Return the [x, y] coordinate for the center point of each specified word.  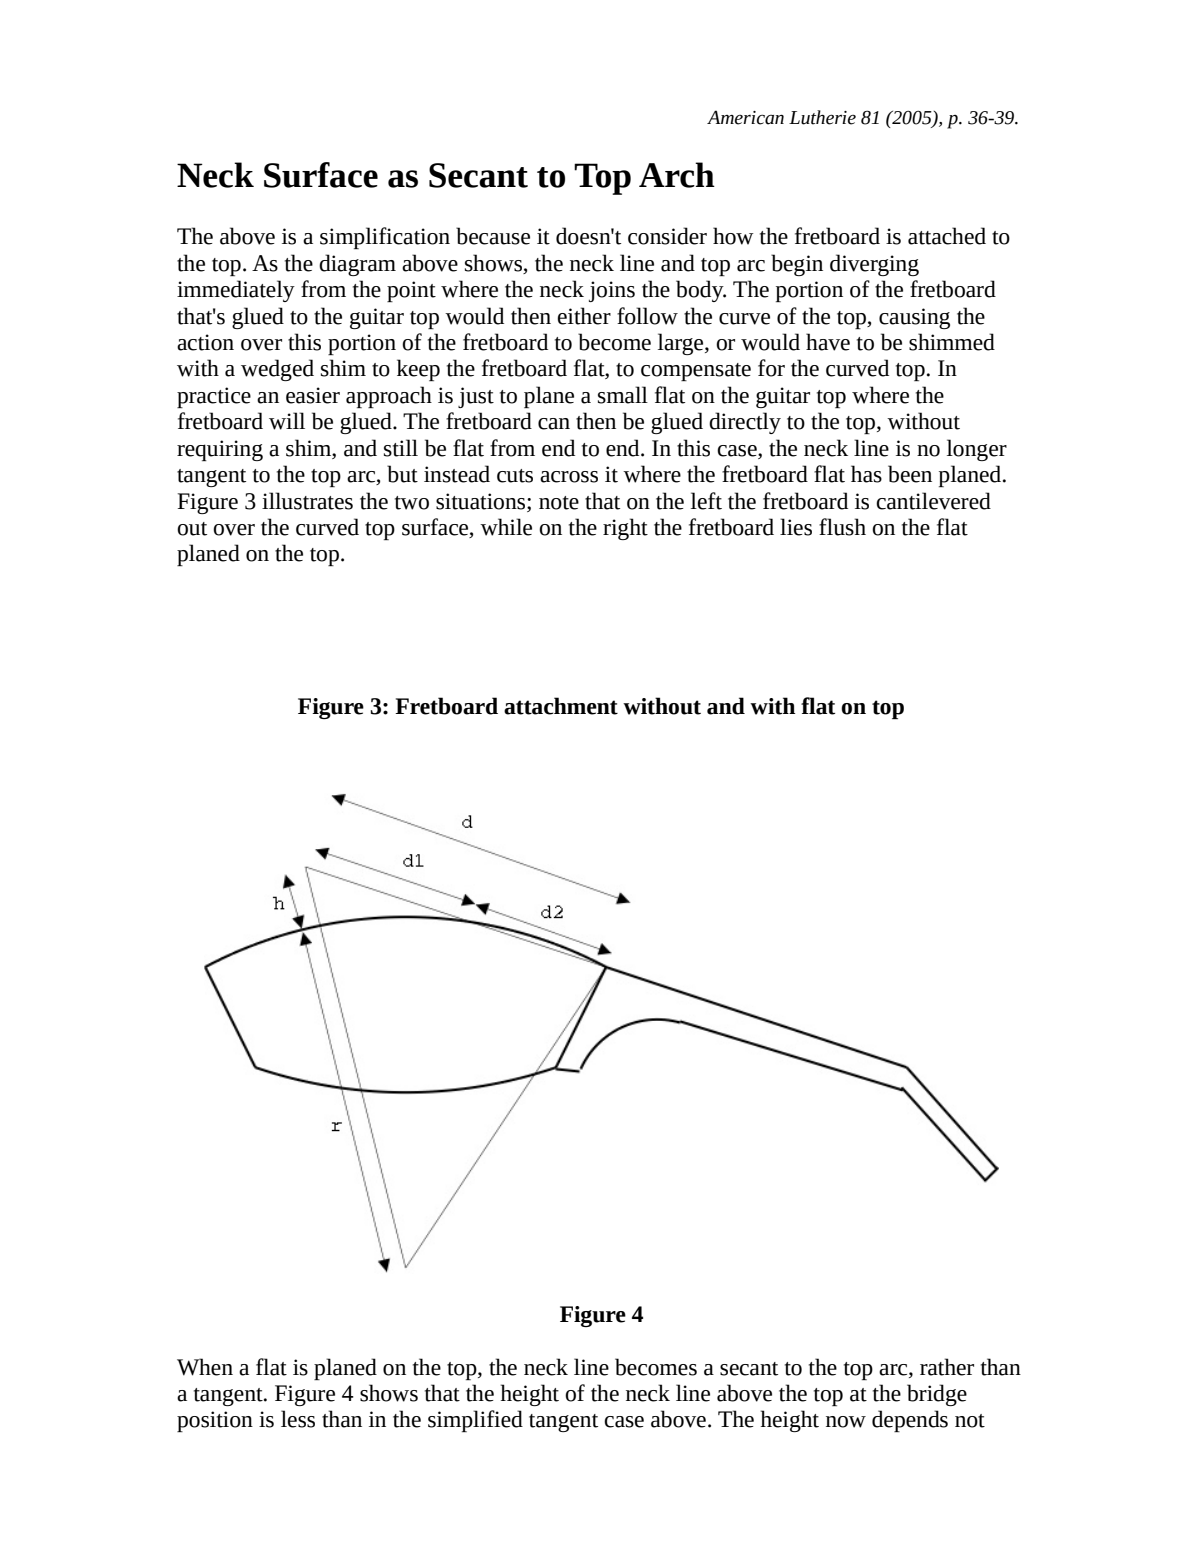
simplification [385, 238]
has [866, 474]
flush [842, 527]
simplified [475, 1421]
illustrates [307, 501]
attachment [561, 706]
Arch [677, 175]
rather [947, 1367]
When [205, 1367]
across [569, 477]
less [298, 1419]
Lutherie [822, 117]
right [625, 529]
